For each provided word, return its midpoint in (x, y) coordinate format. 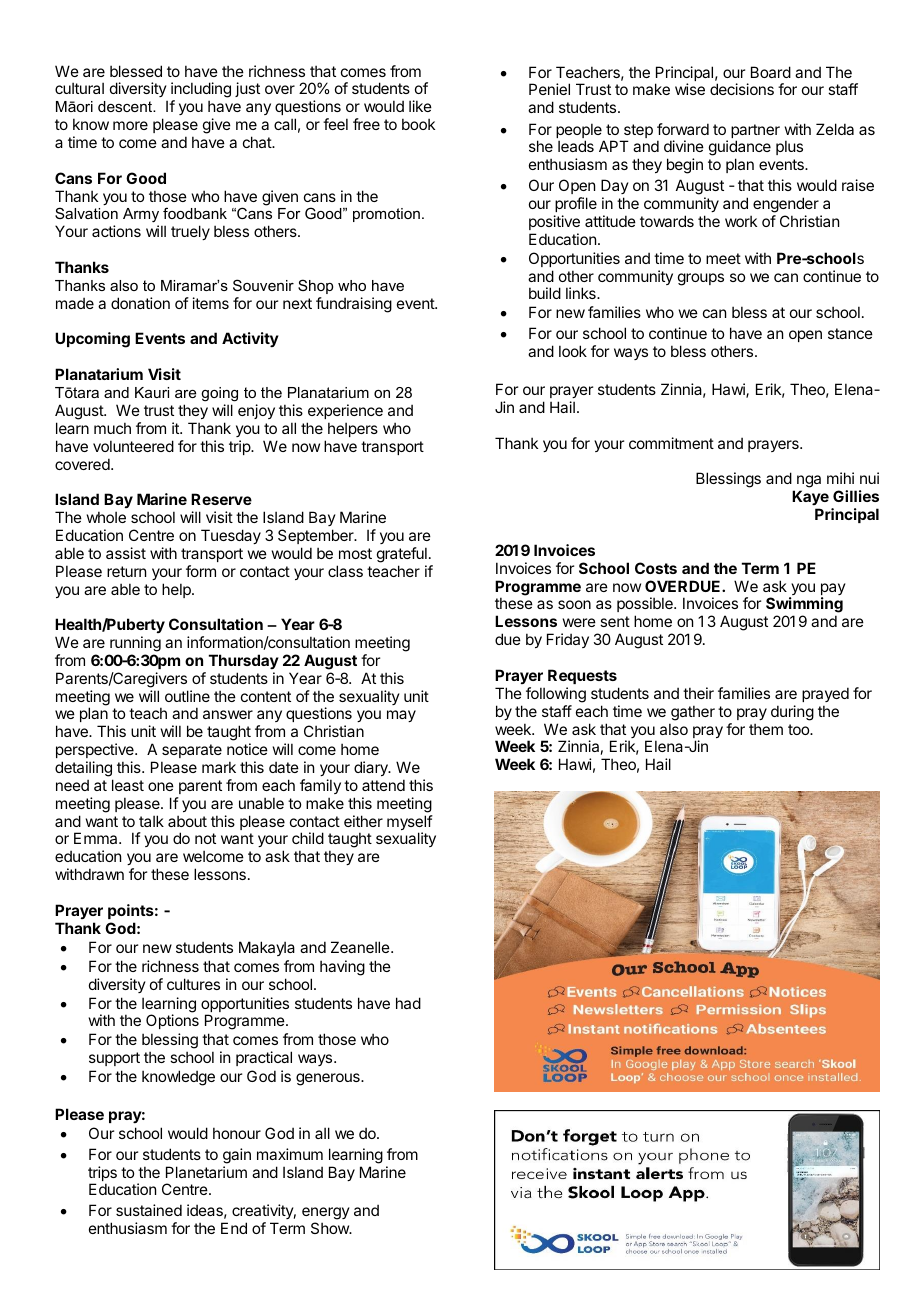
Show (331, 1228)
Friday (568, 640)
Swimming (804, 606)
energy (326, 1215)
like (420, 106)
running (135, 644)
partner (755, 132)
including (201, 91)
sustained (149, 1210)
